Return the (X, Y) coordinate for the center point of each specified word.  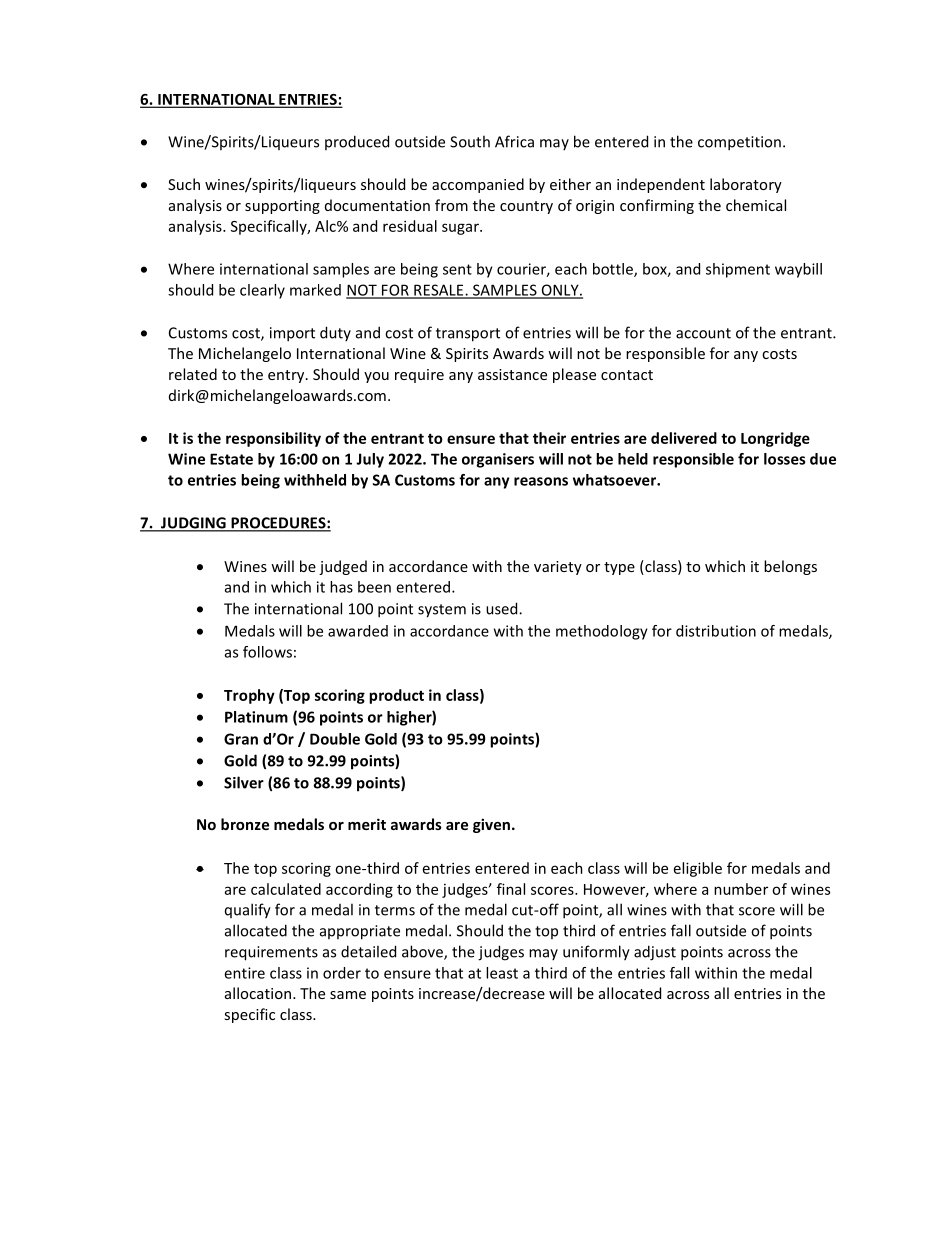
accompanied (478, 185)
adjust (655, 953)
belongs (790, 567)
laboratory (746, 185)
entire (244, 973)
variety (558, 568)
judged (343, 567)
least (502, 973)
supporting (282, 207)
